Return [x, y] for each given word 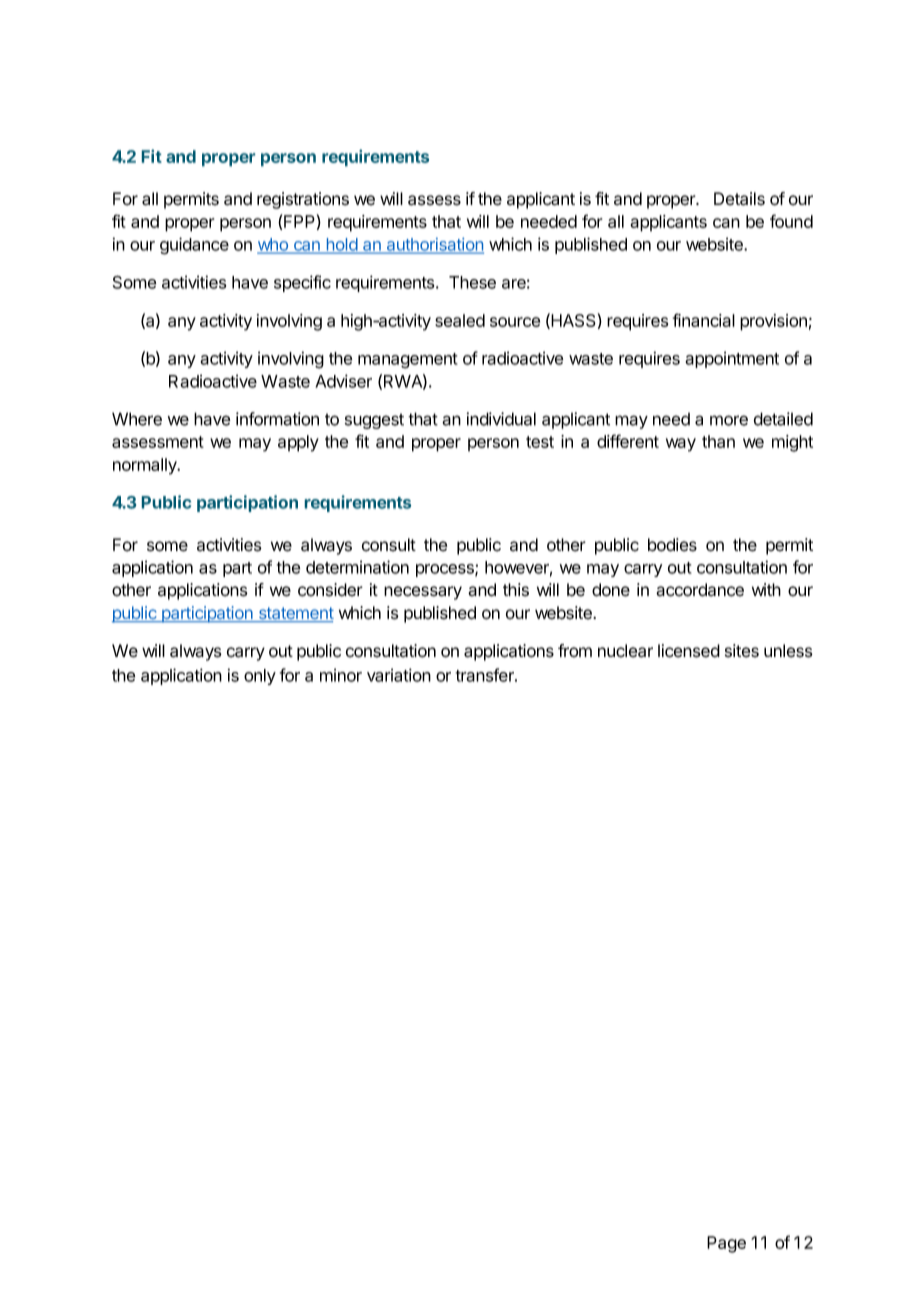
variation [399, 675]
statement [295, 614]
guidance [194, 246]
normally [146, 466]
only [260, 677]
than [718, 441]
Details [739, 199]
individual [501, 419]
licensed [689, 651]
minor [341, 675]
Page [726, 1244]
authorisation [434, 245]
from [575, 651]
